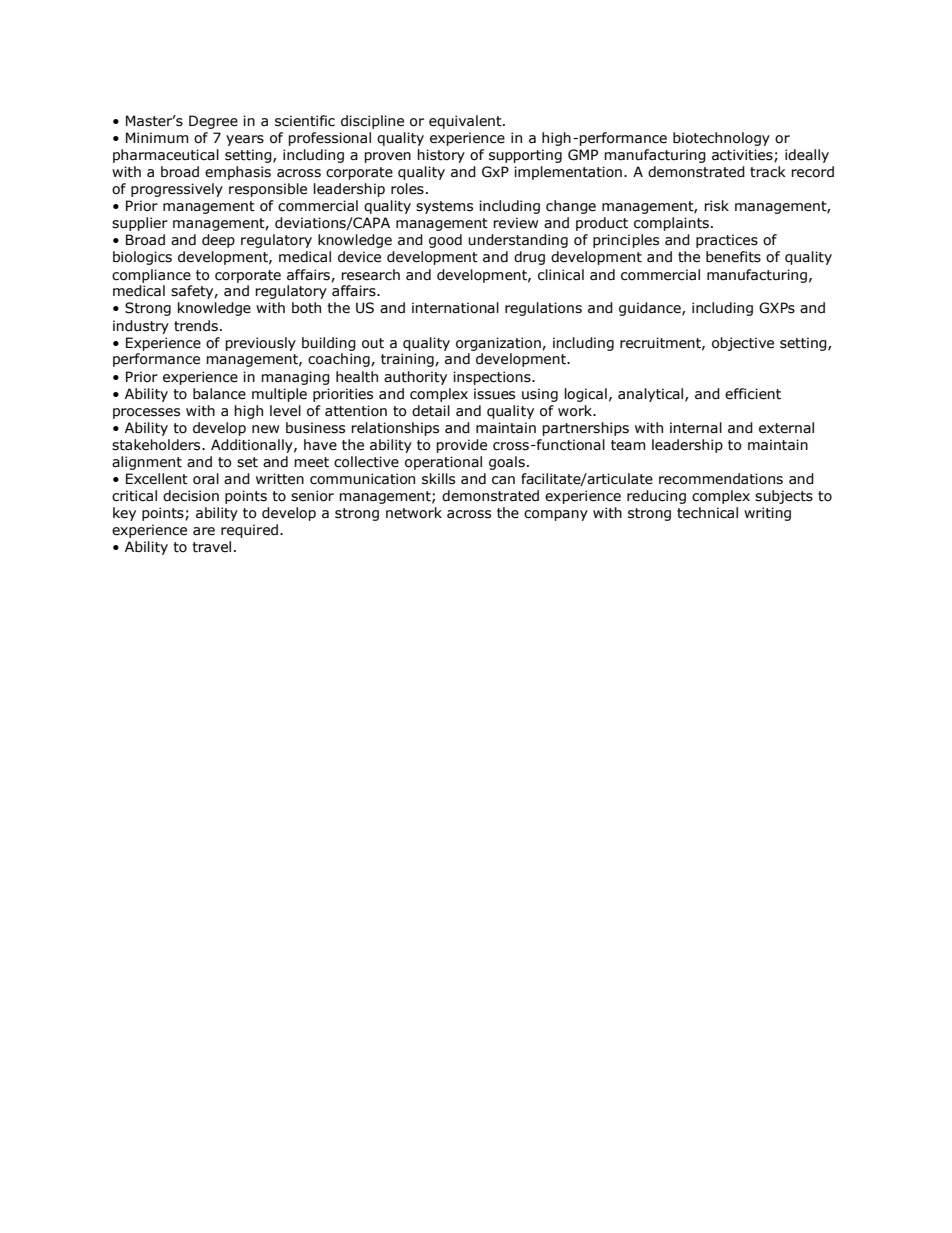 The height and width of the screenshot is (1233, 952). What do you see at coordinates (743, 344) in the screenshot?
I see `objective` at bounding box center [743, 344].
